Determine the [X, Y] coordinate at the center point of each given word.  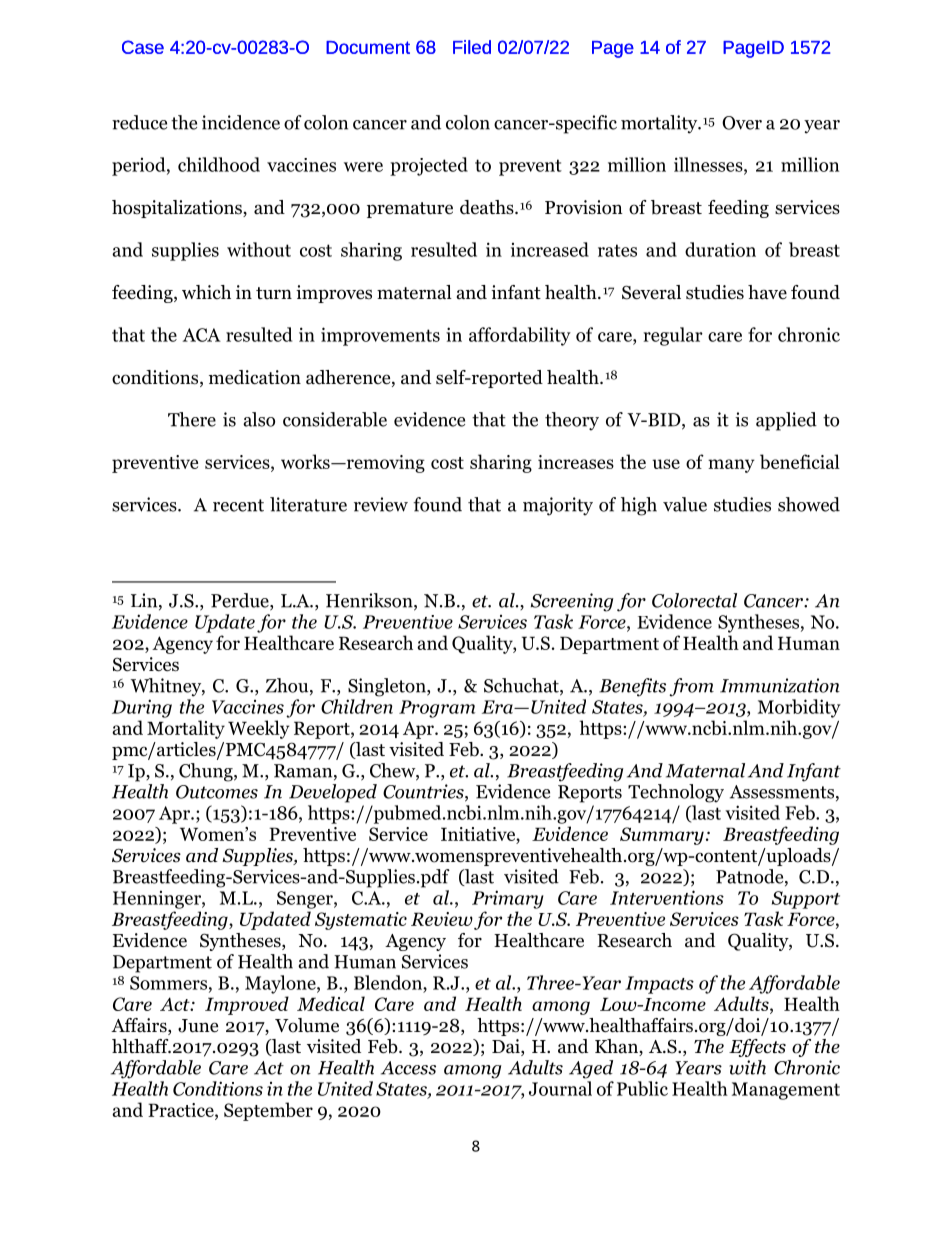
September [268, 1111]
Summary [662, 836]
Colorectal [694, 600]
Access [408, 1068]
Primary [508, 899]
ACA [202, 335]
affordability [520, 336]
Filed [472, 47]
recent [238, 505]
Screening [572, 602]
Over [742, 123]
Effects [757, 1048]
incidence [241, 122]
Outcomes [217, 792]
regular [673, 336]
